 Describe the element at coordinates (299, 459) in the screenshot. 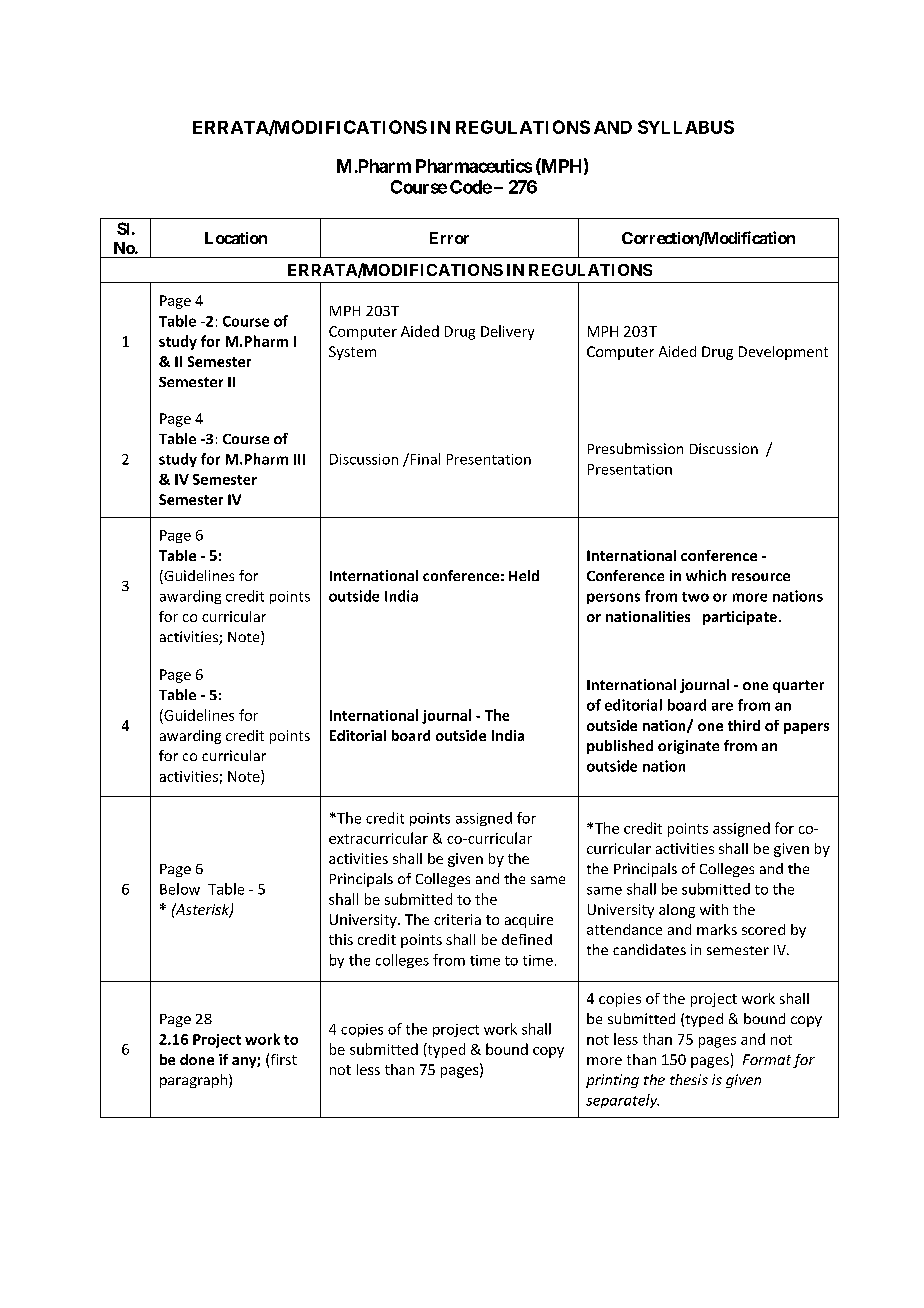

I see `III` at that location.
